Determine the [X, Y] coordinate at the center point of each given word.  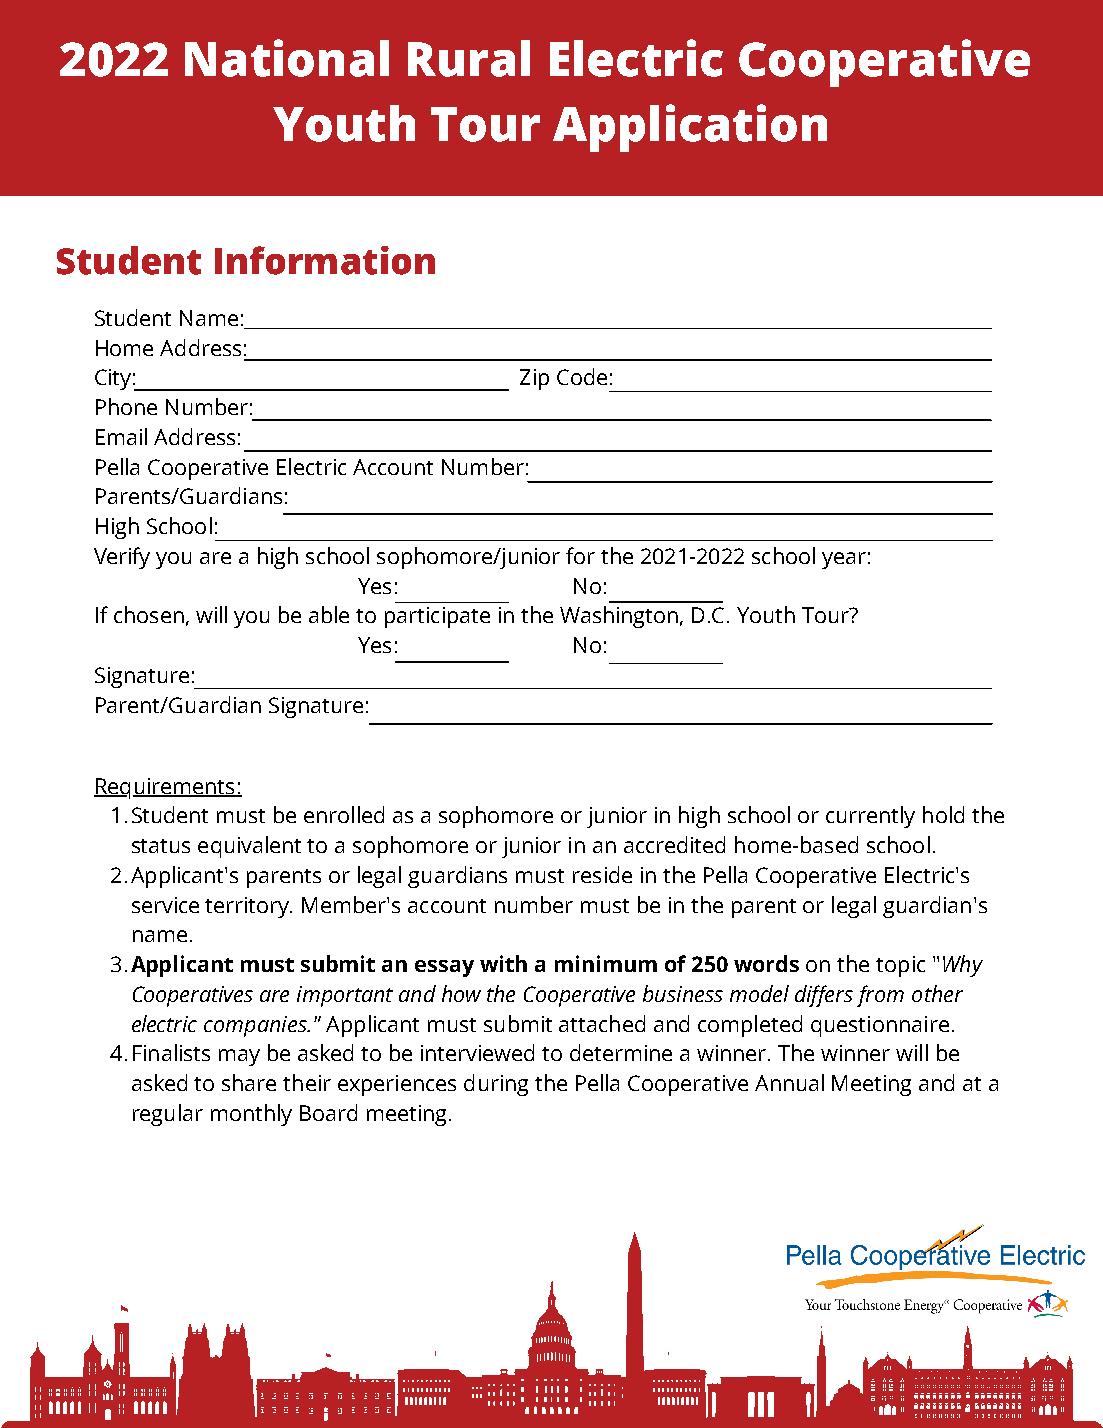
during [496, 1085]
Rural [469, 58]
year [844, 560]
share [249, 1082]
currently [870, 817]
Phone [126, 406]
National [287, 58]
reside [602, 874]
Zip [534, 379]
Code [582, 376]
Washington [620, 617]
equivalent [249, 847]
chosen [149, 614]
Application [690, 128]
